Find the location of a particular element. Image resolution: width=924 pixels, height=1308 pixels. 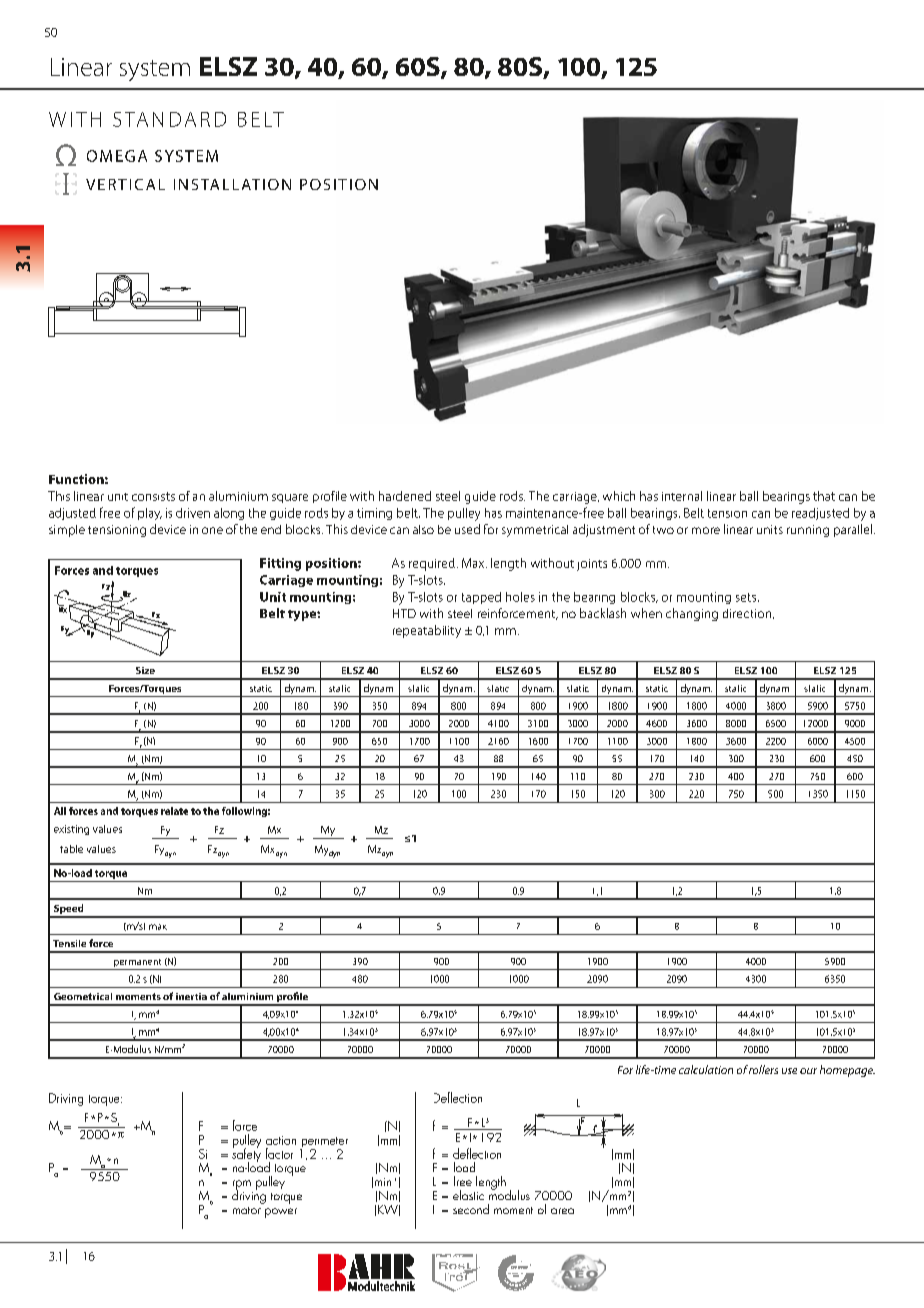

that is located at coordinates (824, 496).
